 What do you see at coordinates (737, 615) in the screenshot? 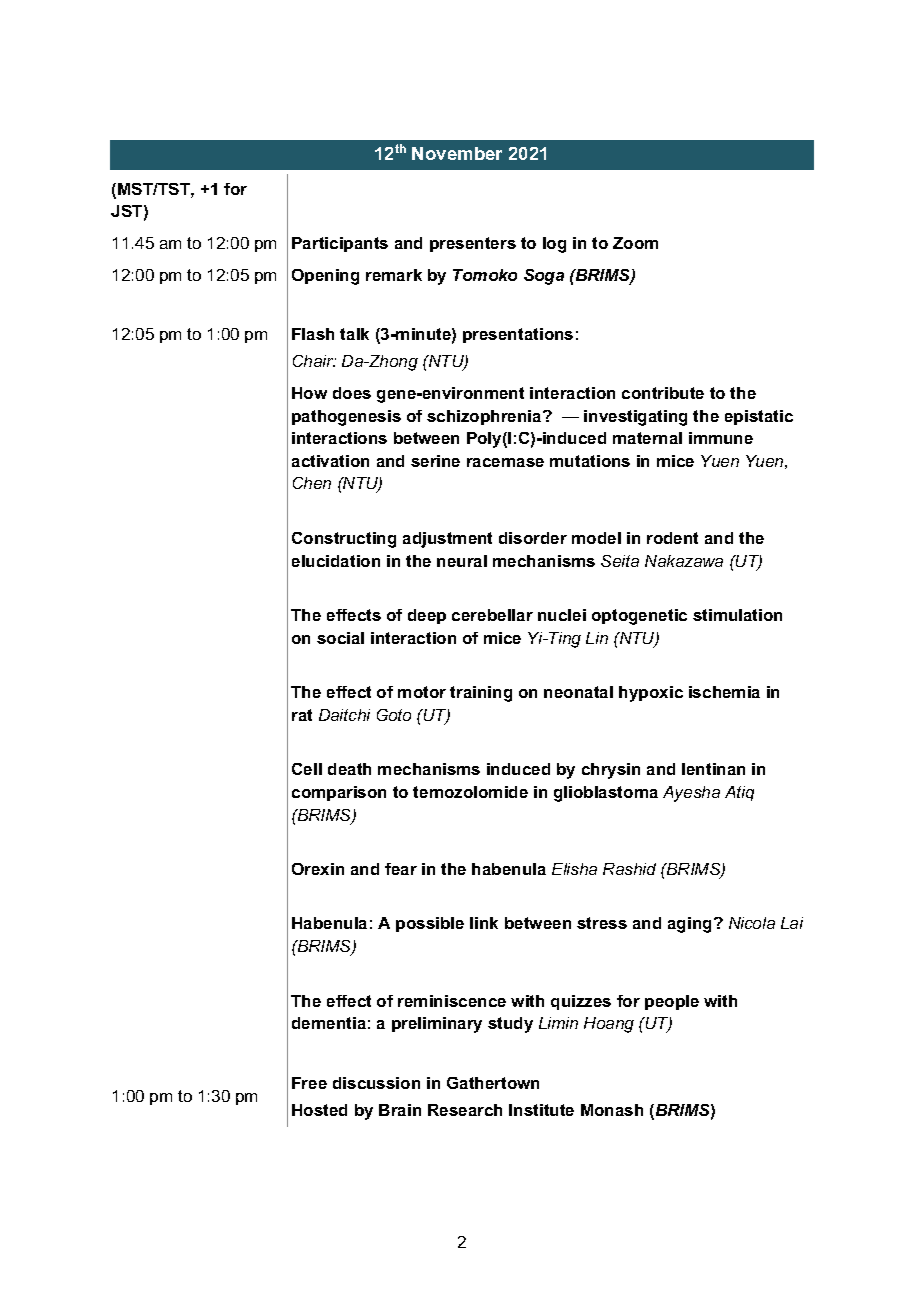
I see `stimulation` at bounding box center [737, 615].
